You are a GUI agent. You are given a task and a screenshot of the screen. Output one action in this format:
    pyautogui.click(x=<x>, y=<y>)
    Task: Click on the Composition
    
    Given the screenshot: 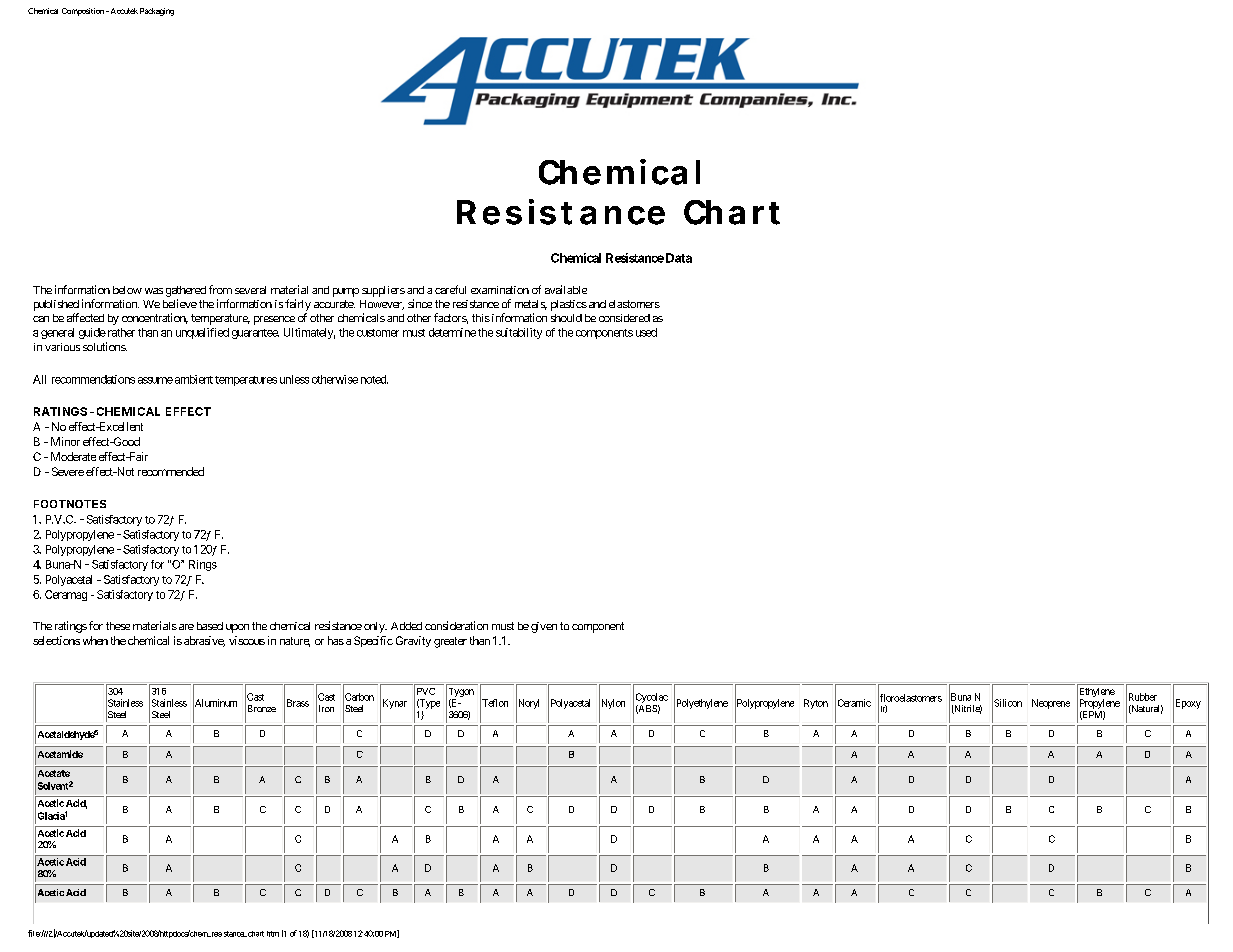 What is the action you would take?
    pyautogui.click(x=83, y=12)
